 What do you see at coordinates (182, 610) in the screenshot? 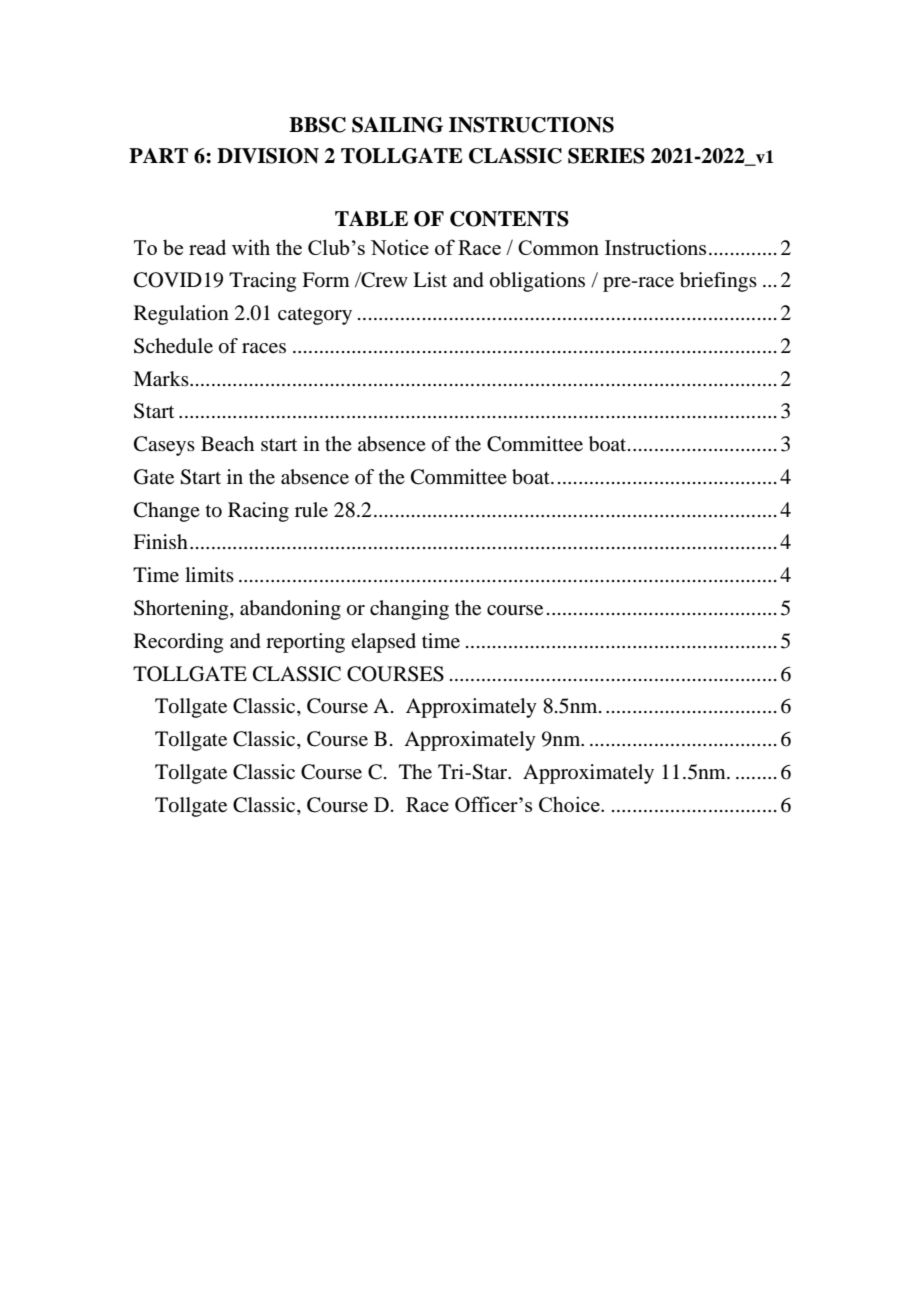
I see `Shortening` at bounding box center [182, 610].
